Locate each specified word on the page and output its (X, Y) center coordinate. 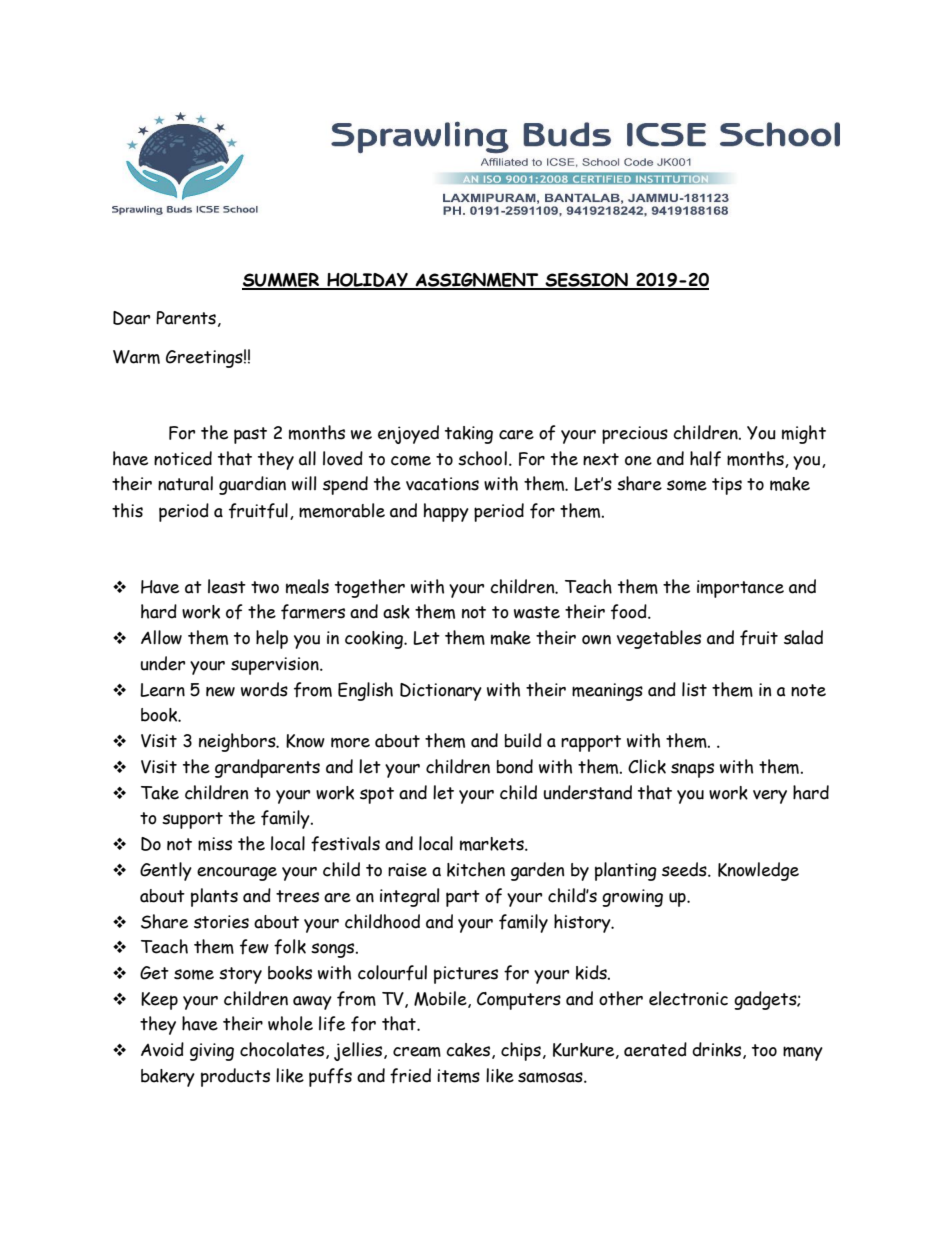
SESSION (586, 281)
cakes (469, 1051)
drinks (718, 1050)
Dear (131, 318)
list (694, 689)
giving (212, 1052)
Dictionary (441, 692)
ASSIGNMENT (477, 281)
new (220, 692)
